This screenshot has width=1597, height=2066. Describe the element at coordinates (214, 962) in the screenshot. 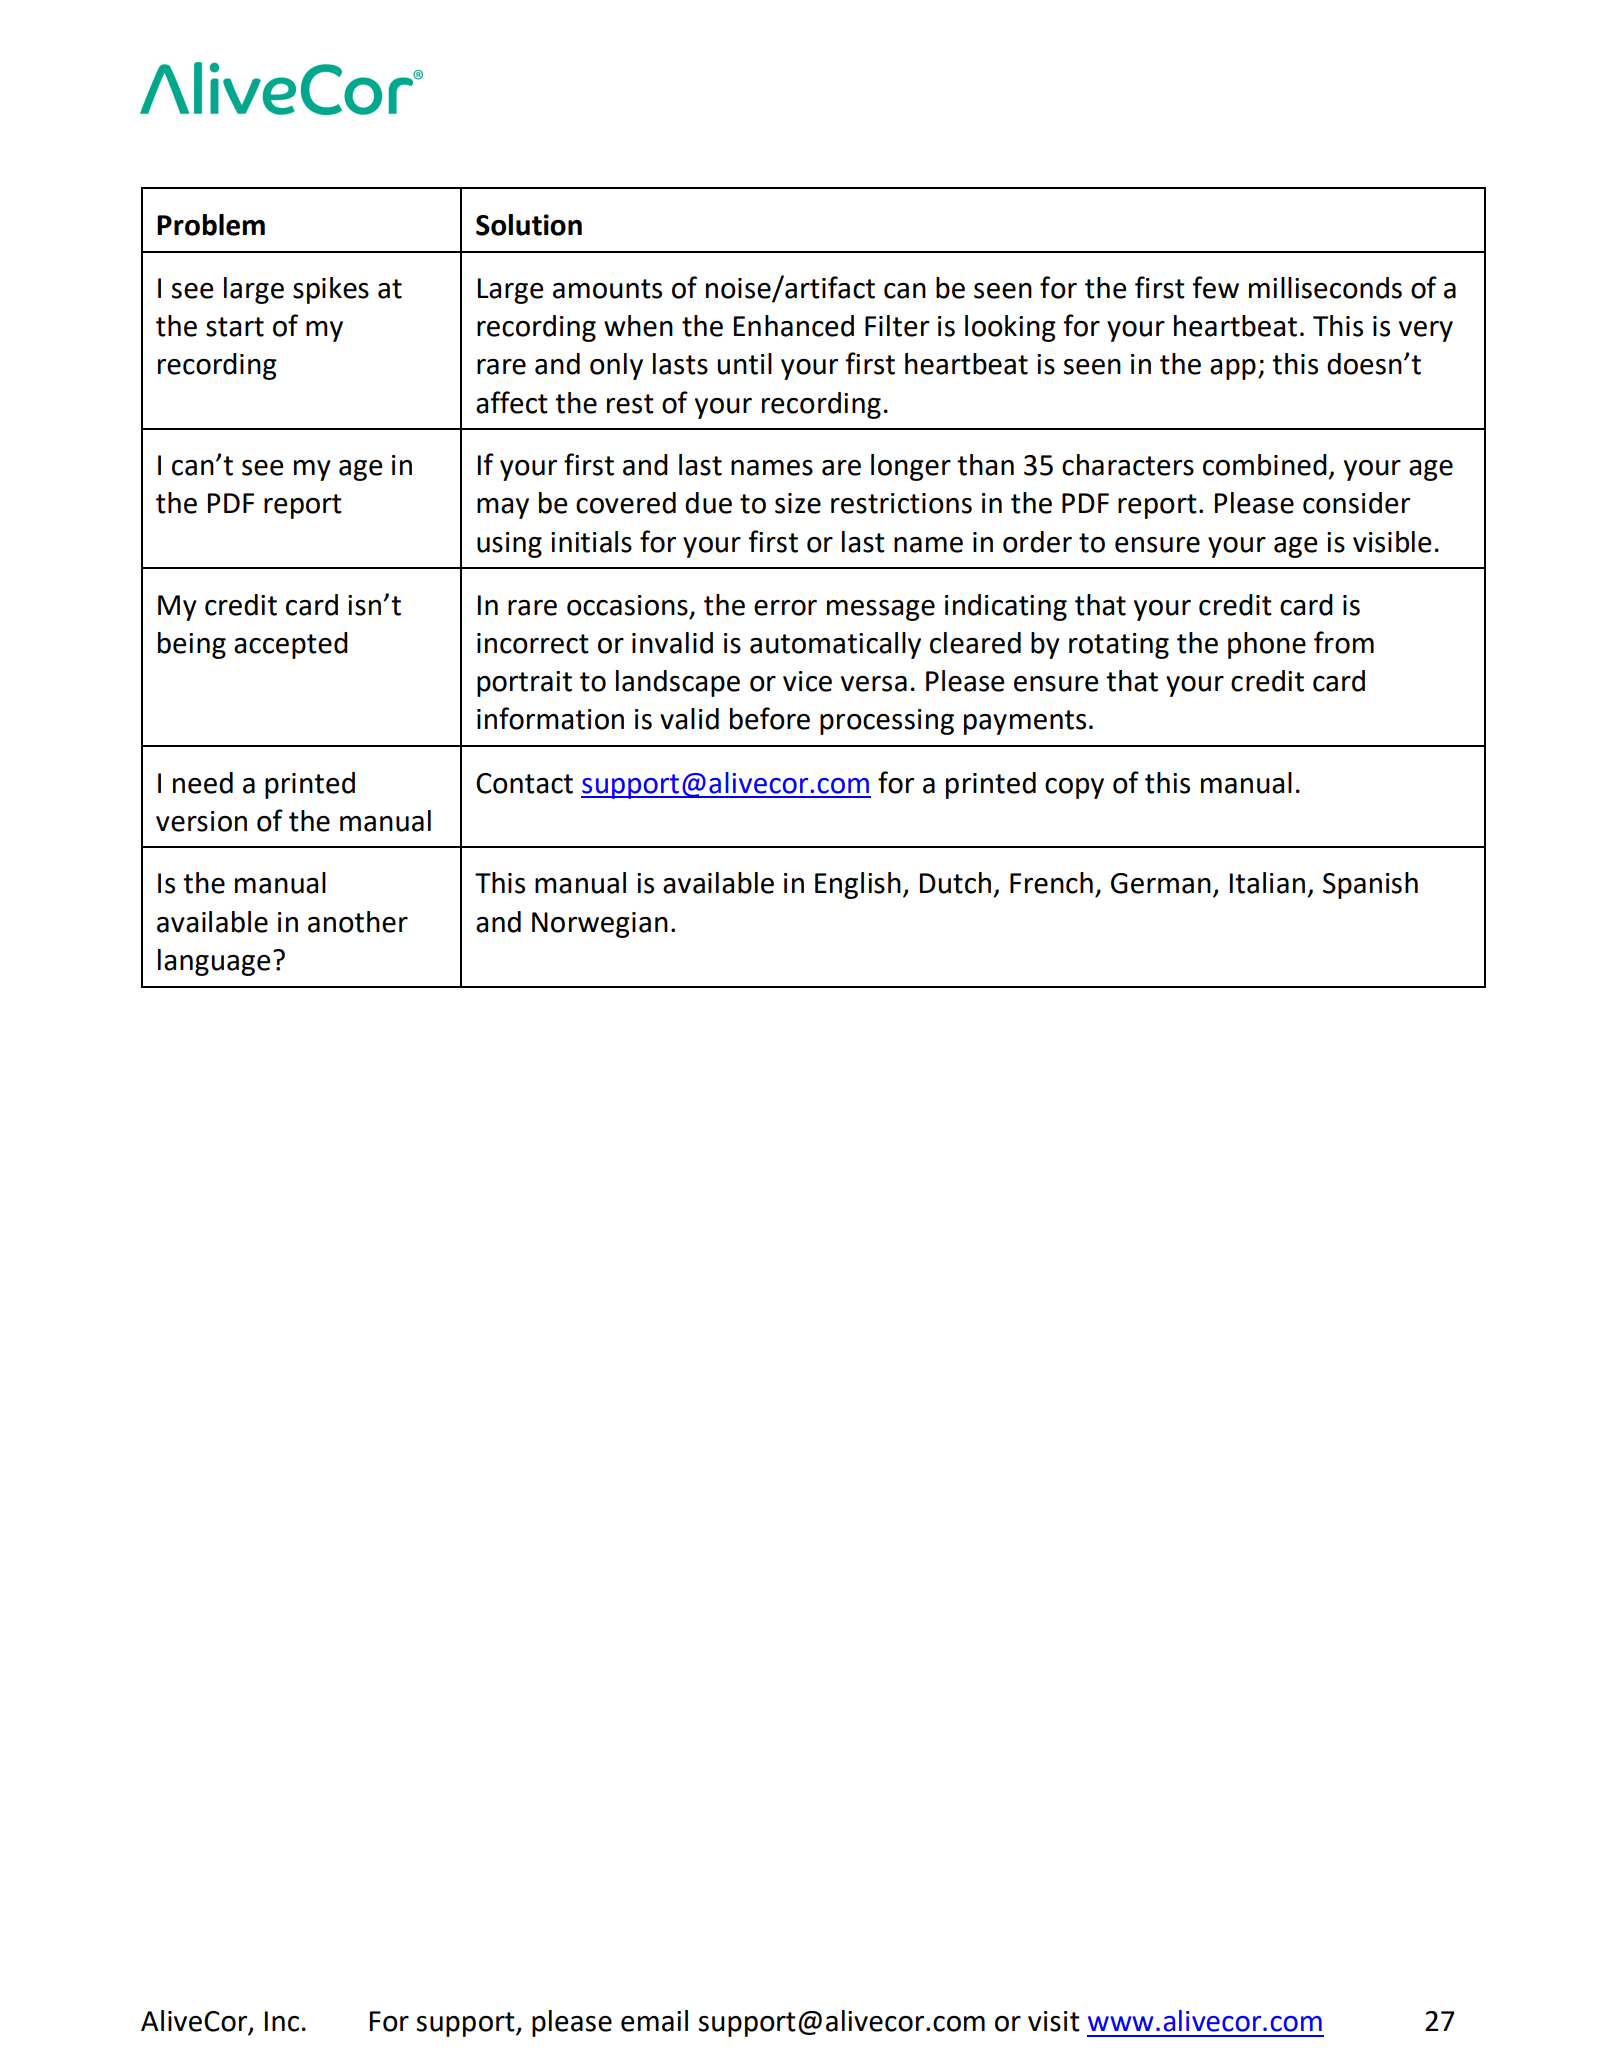

I see `language` at that location.
